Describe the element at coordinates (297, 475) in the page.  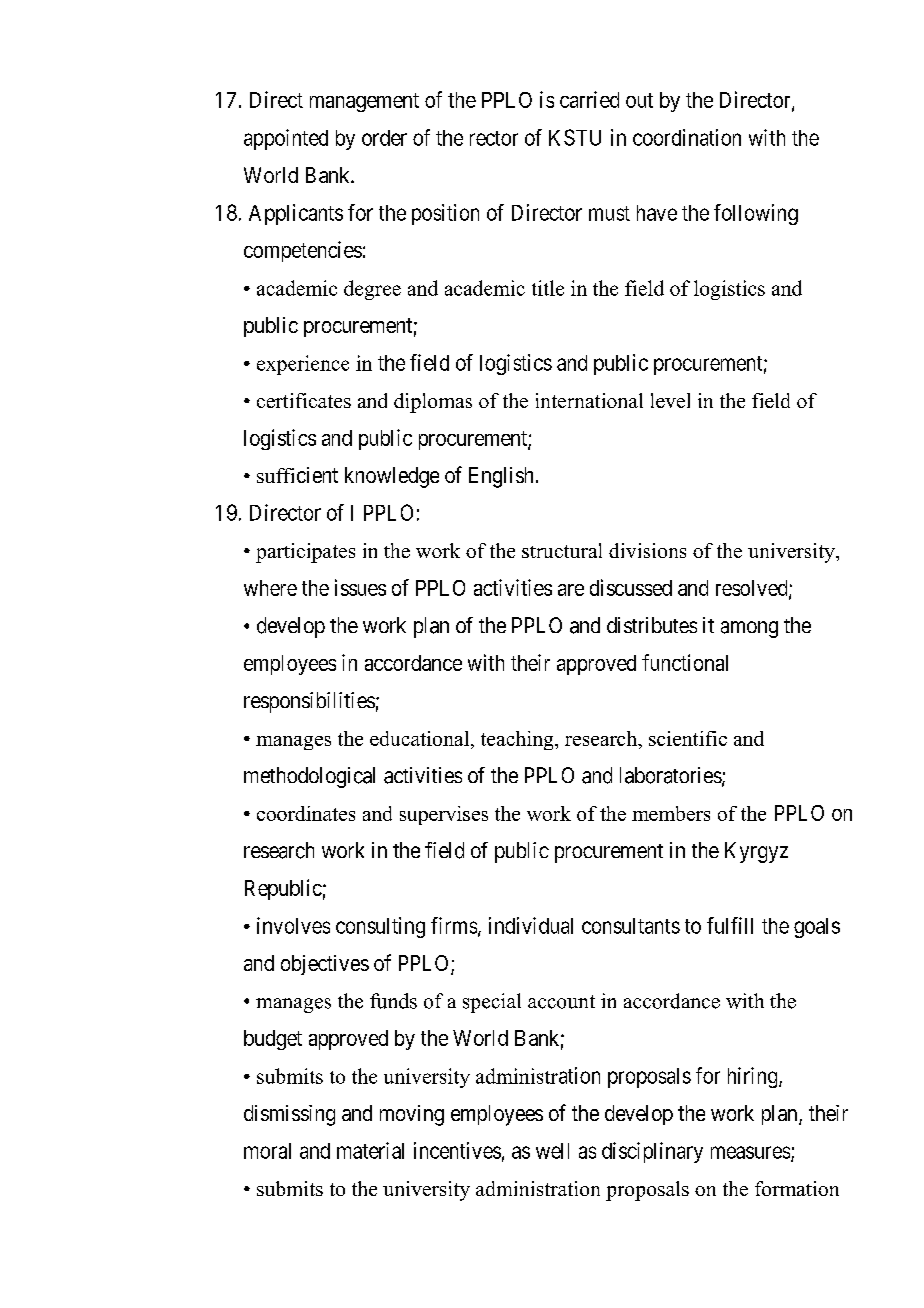
I see `sufficient` at that location.
